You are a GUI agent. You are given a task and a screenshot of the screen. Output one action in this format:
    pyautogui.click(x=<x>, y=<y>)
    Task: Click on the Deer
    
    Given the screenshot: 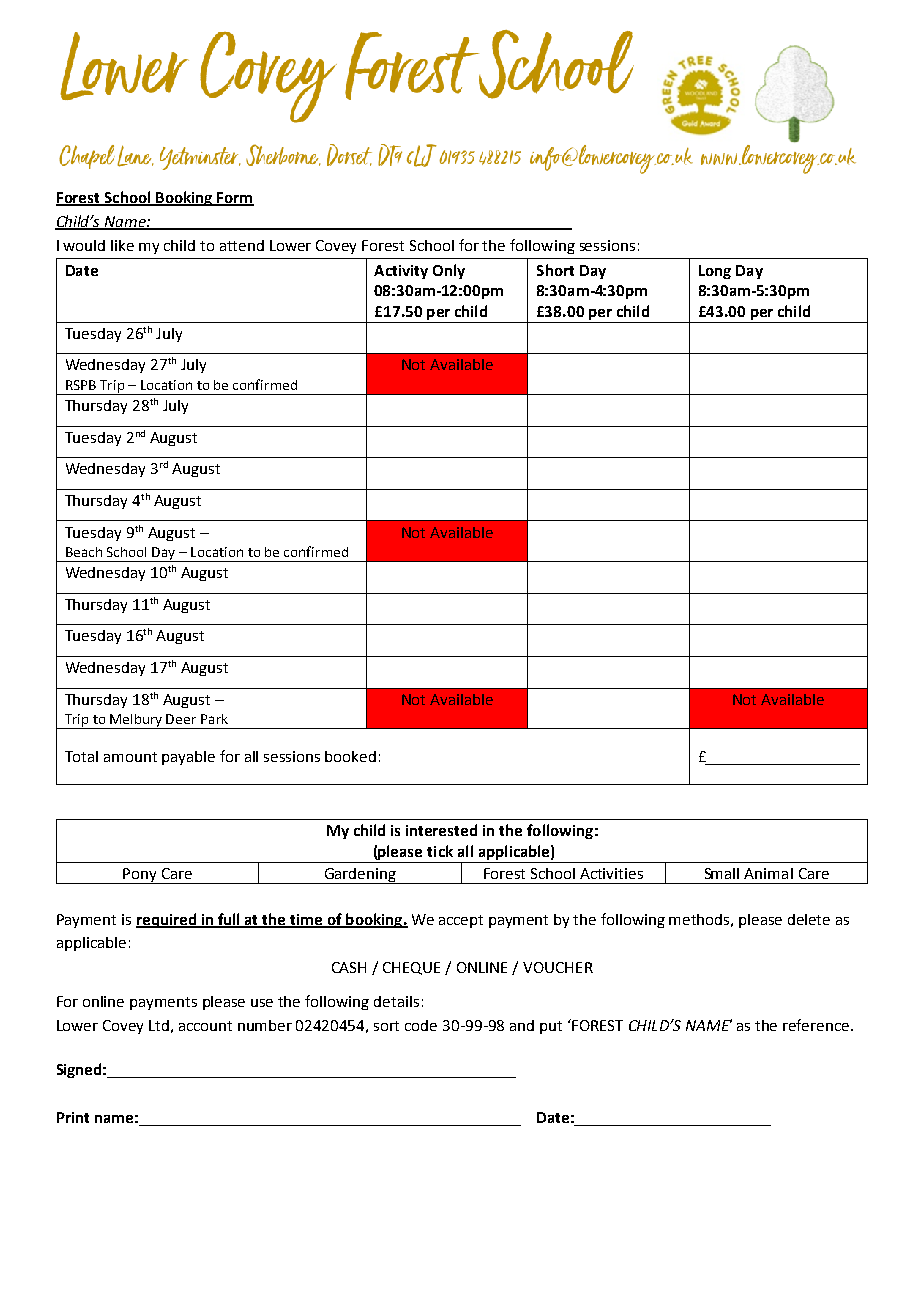 What is the action you would take?
    pyautogui.click(x=181, y=719)
